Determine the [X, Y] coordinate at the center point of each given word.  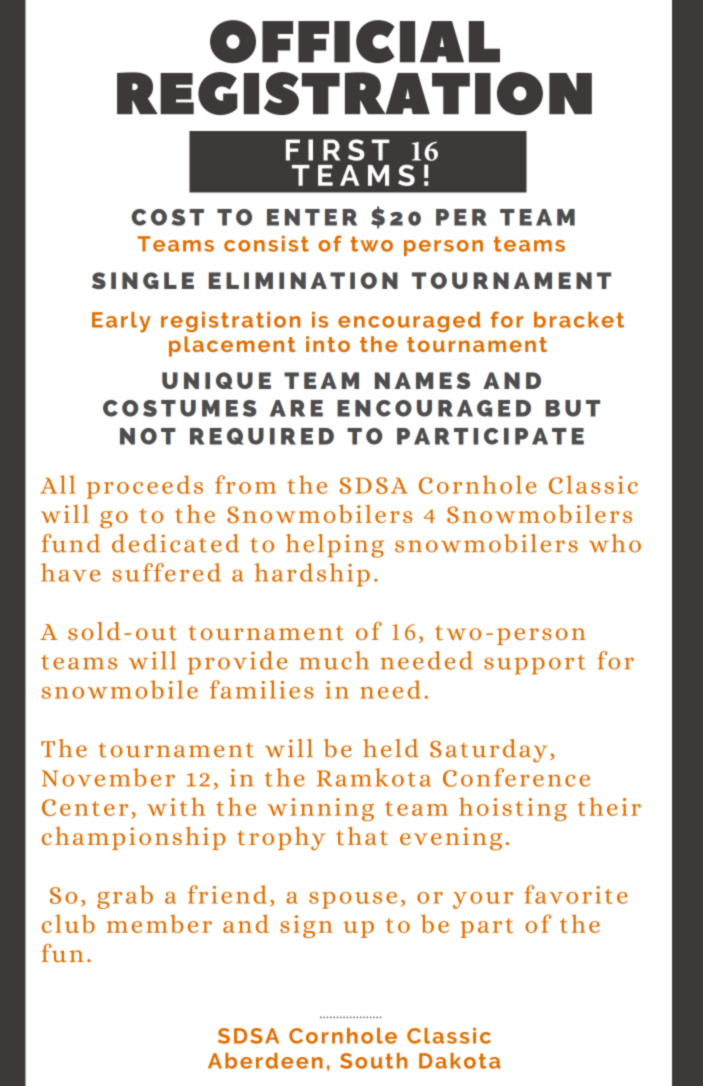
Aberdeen [265, 1061]
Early [121, 322]
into [328, 344]
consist [266, 244]
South [373, 1061]
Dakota [459, 1061]
